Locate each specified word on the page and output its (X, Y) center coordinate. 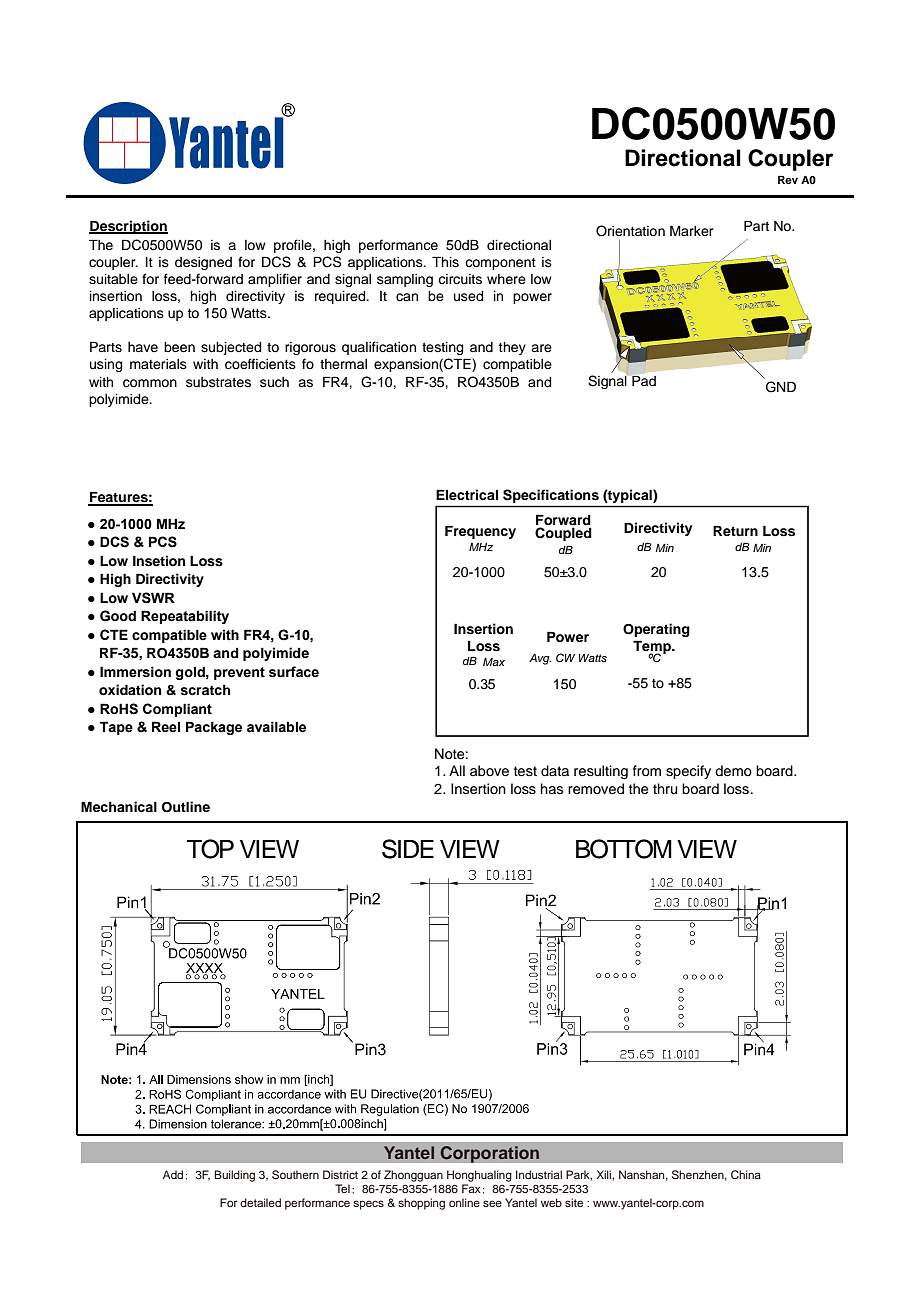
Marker (692, 230)
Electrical (467, 494)
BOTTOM (624, 849)
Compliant (177, 710)
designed (203, 263)
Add (173, 1174)
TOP (210, 849)
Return (735, 530)
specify (688, 772)
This (445, 262)
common (150, 383)
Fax (471, 1188)
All (457, 770)
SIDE (408, 849)
